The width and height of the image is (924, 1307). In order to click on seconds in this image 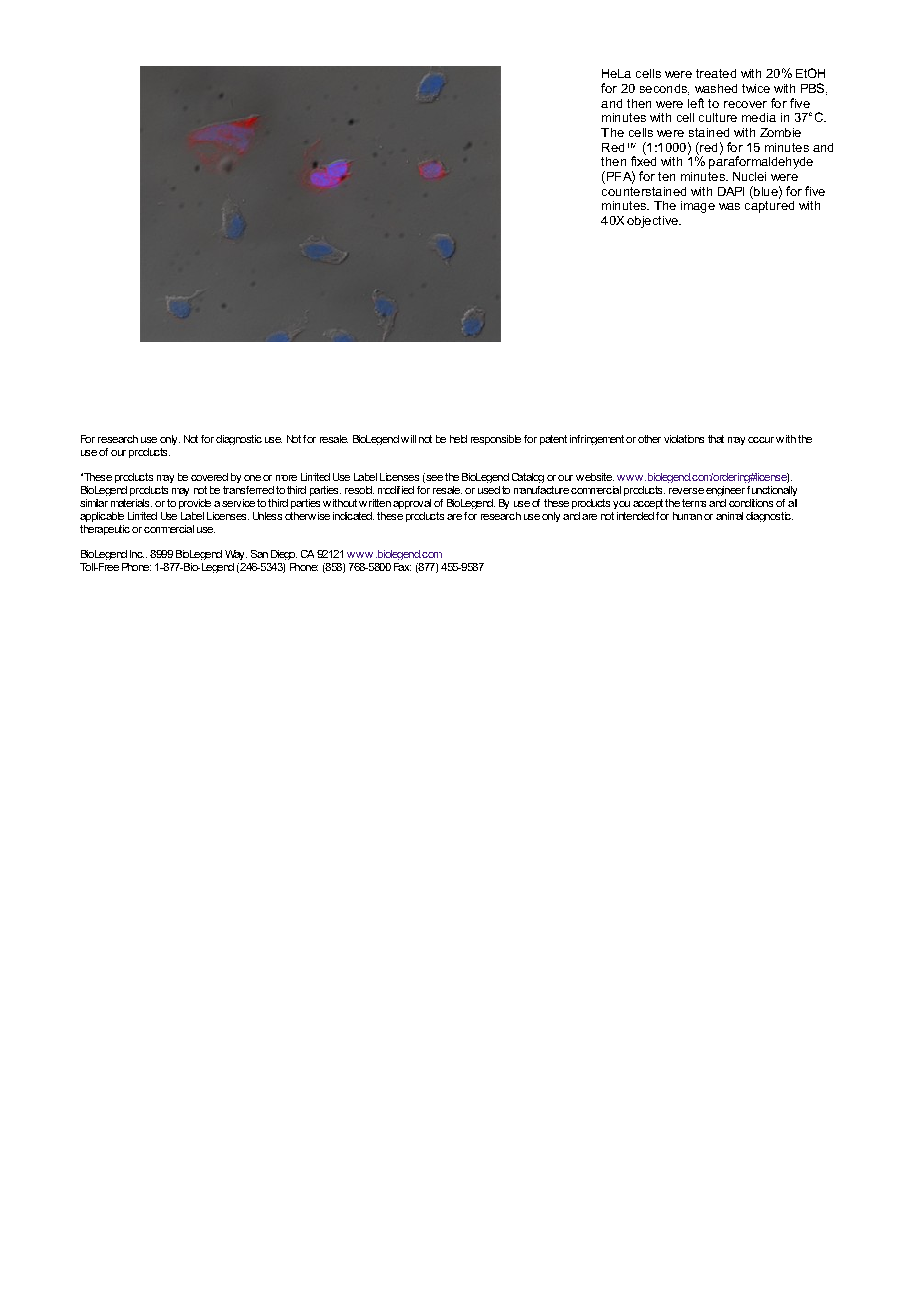, I will do `click(664, 89)`.
